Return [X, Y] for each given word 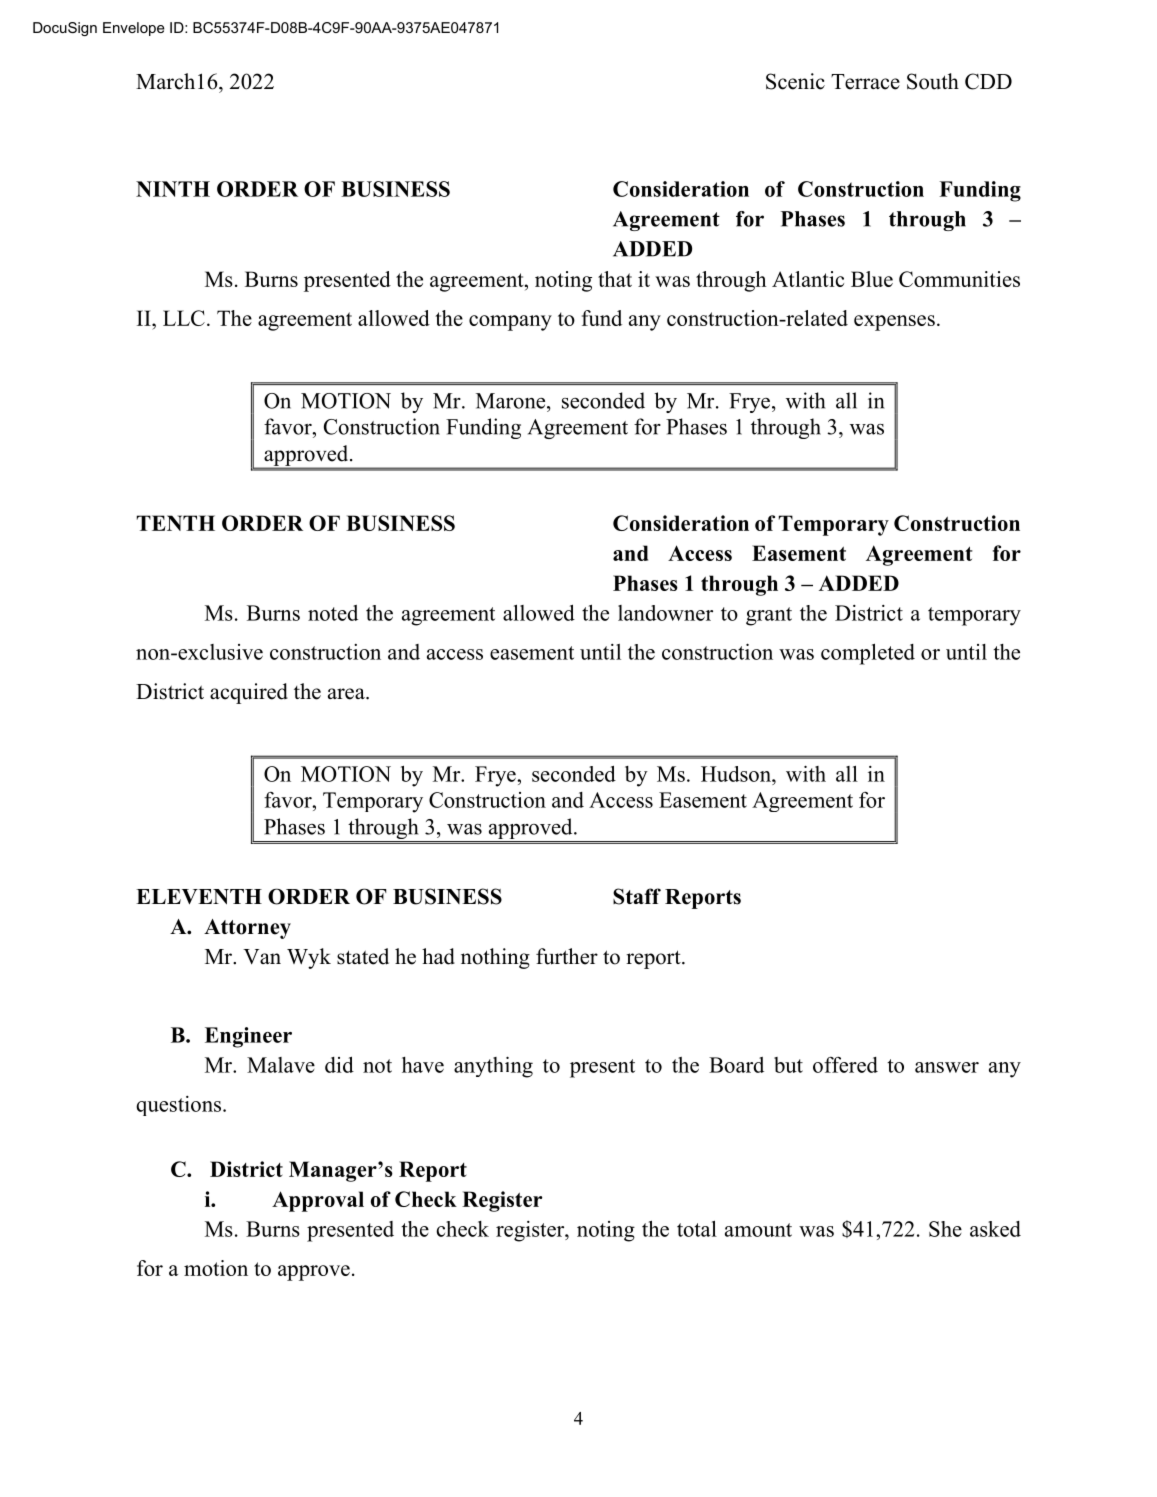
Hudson [737, 774]
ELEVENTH [199, 896]
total [697, 1228]
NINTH [173, 189]
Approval [318, 1201]
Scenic [795, 81]
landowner [665, 613]
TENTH [176, 523]
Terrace [865, 82]
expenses [894, 323]
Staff [637, 896]
